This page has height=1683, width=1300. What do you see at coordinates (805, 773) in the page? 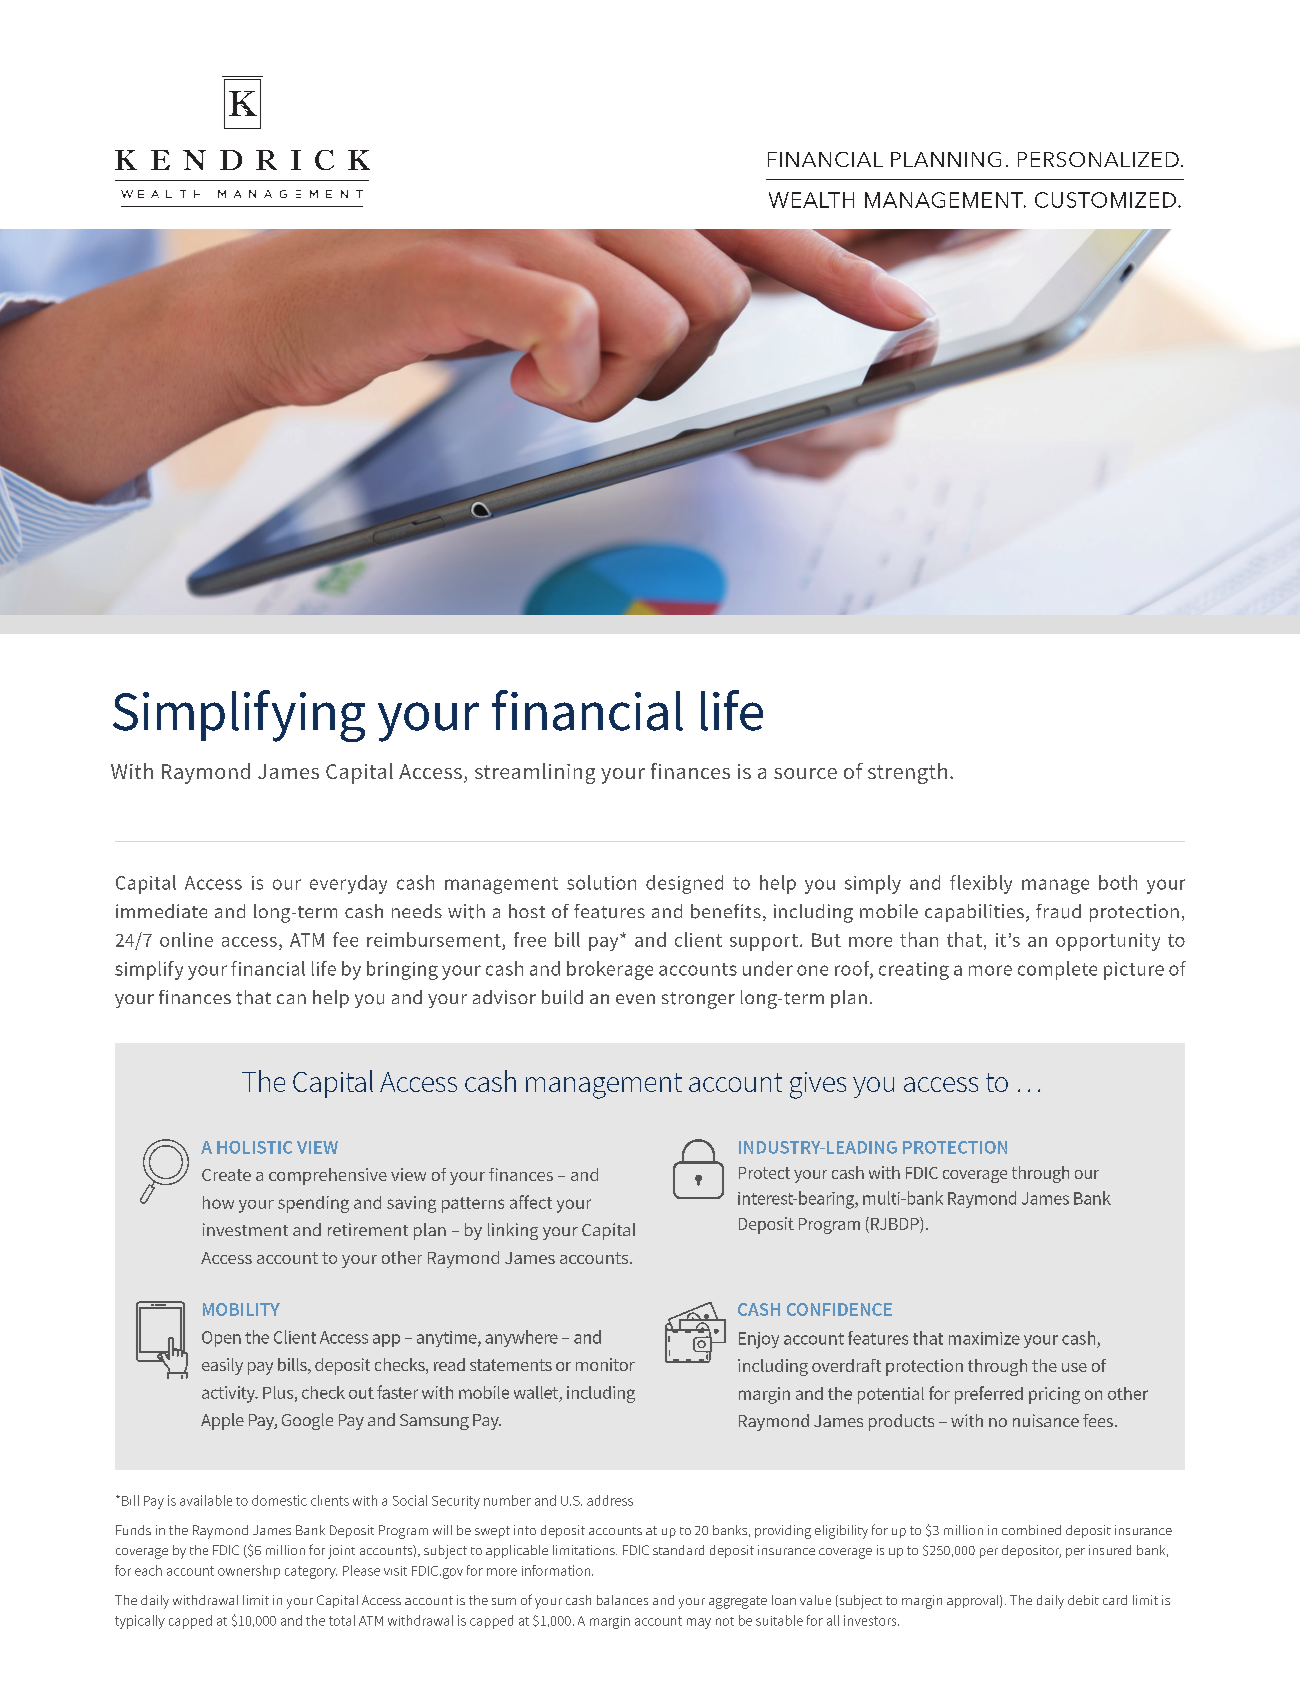
I see `source` at bounding box center [805, 773].
